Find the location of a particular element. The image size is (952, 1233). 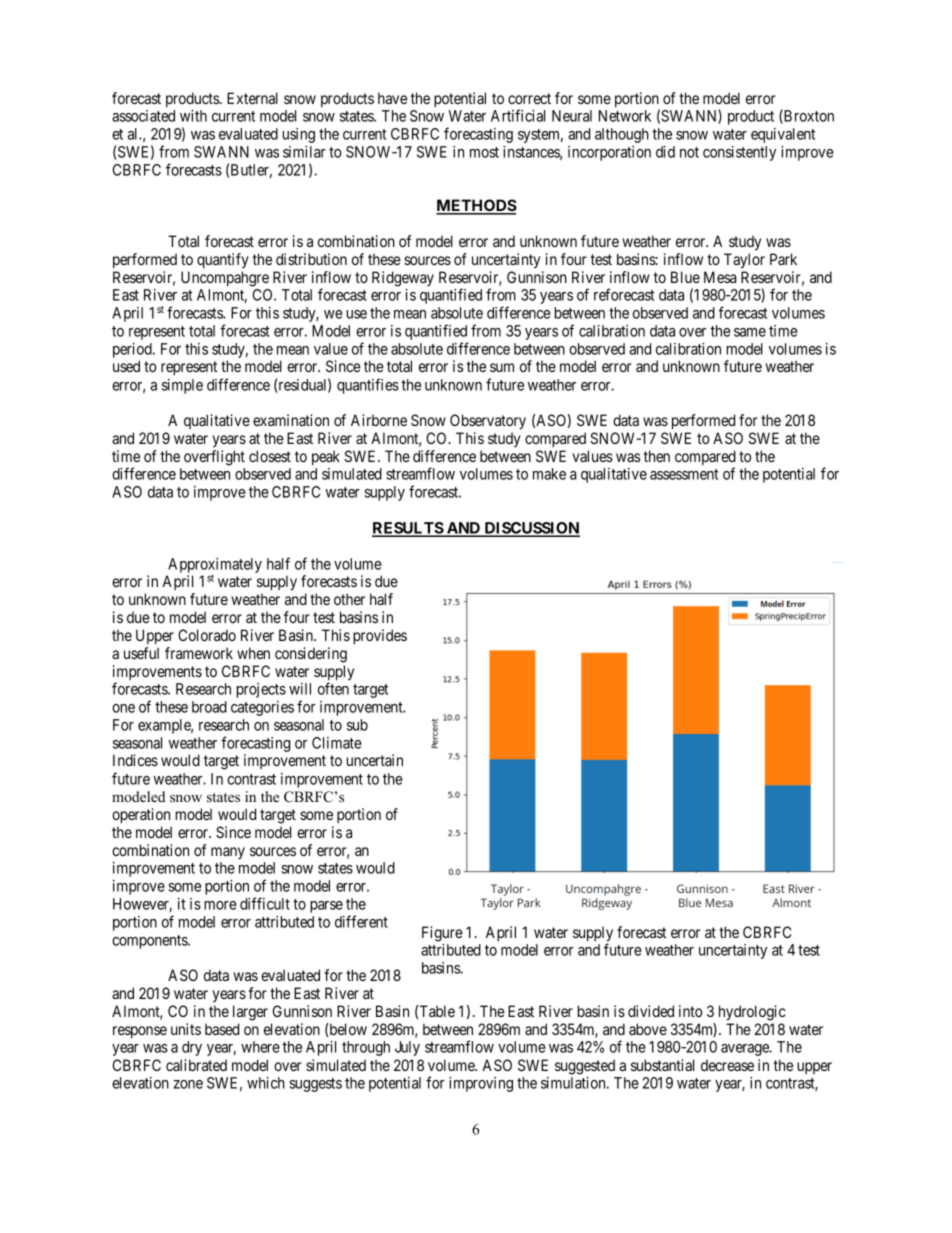

with is located at coordinates (193, 116).
